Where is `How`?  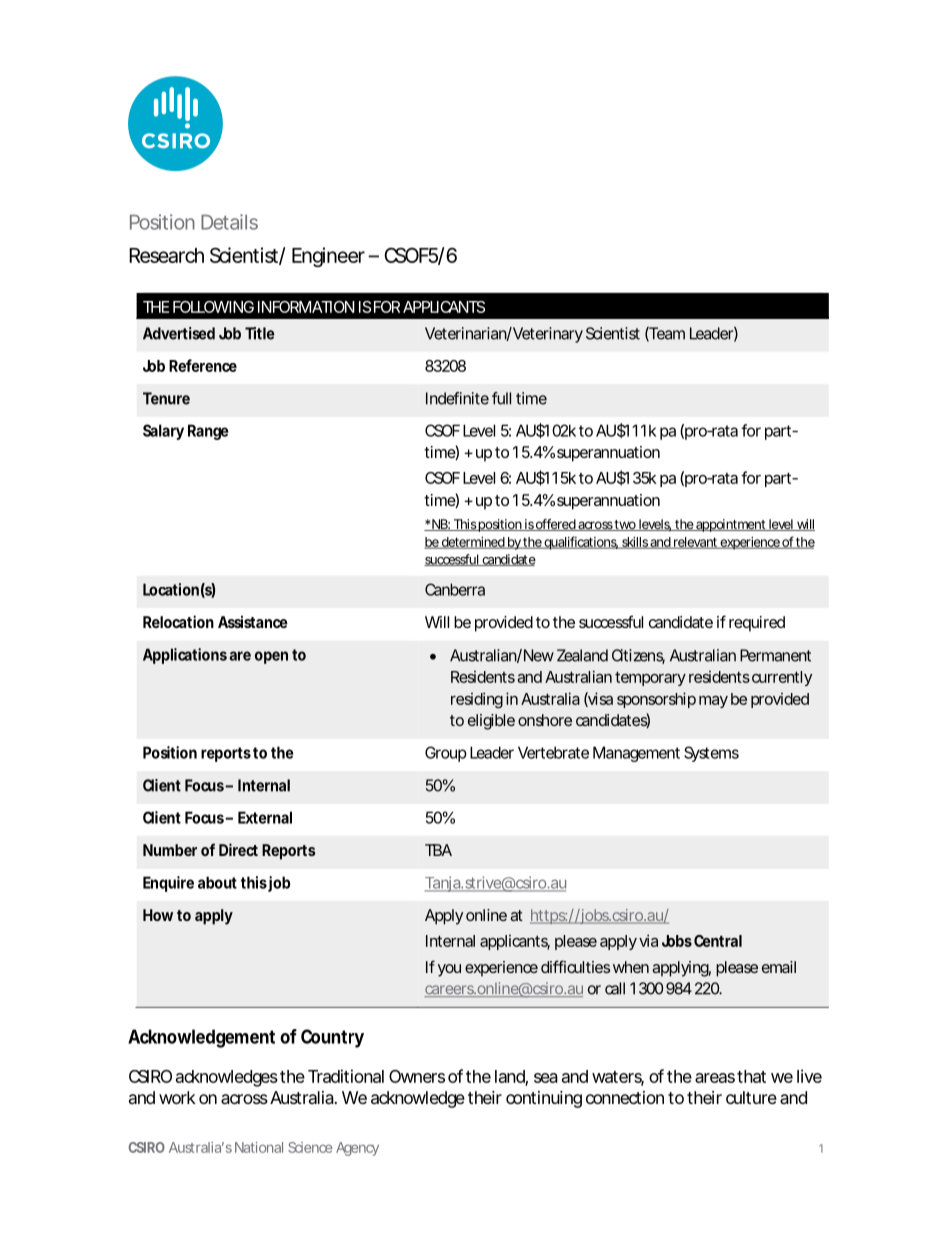
How is located at coordinates (158, 915).
